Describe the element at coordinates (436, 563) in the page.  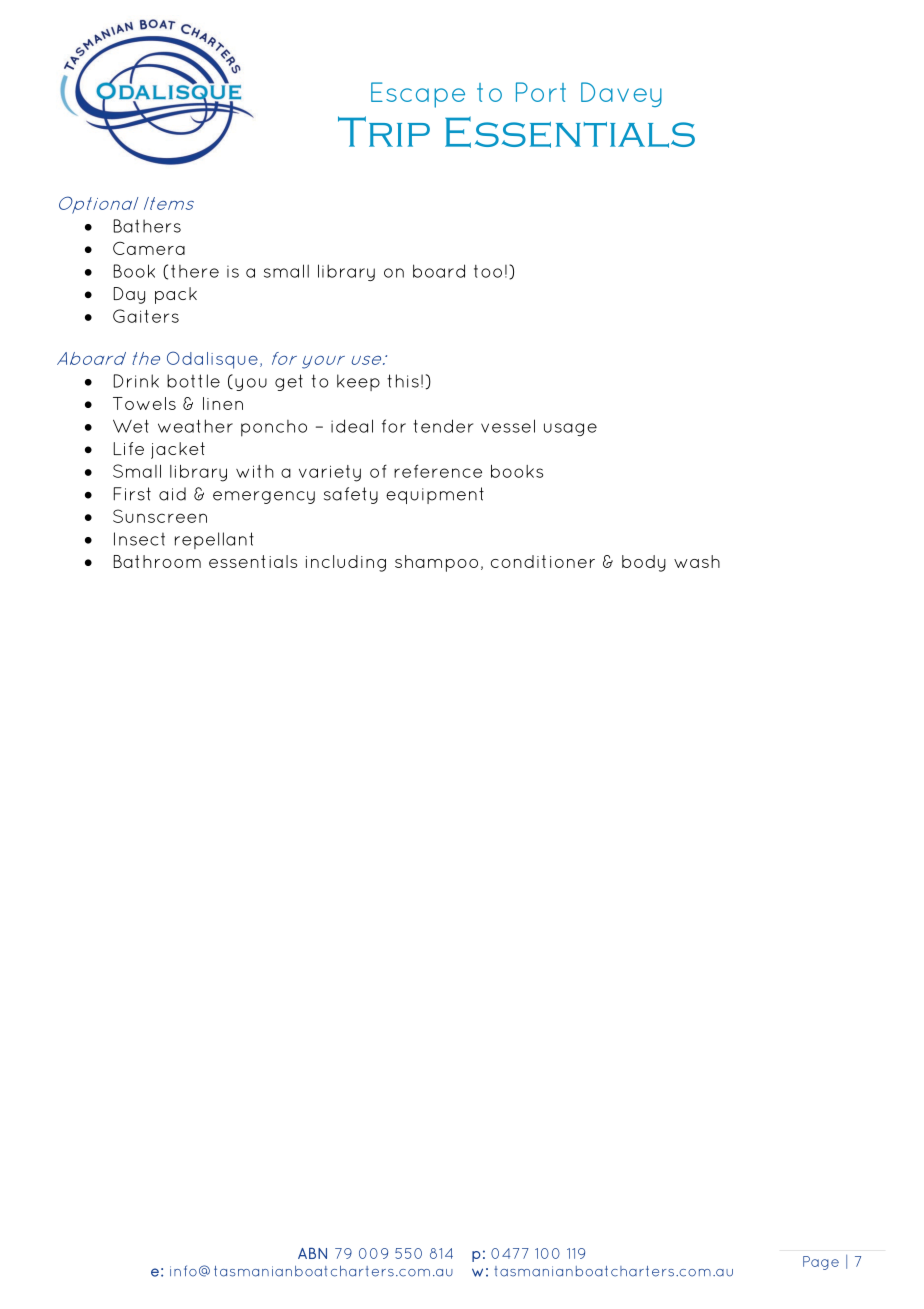
I see `shampoo` at that location.
